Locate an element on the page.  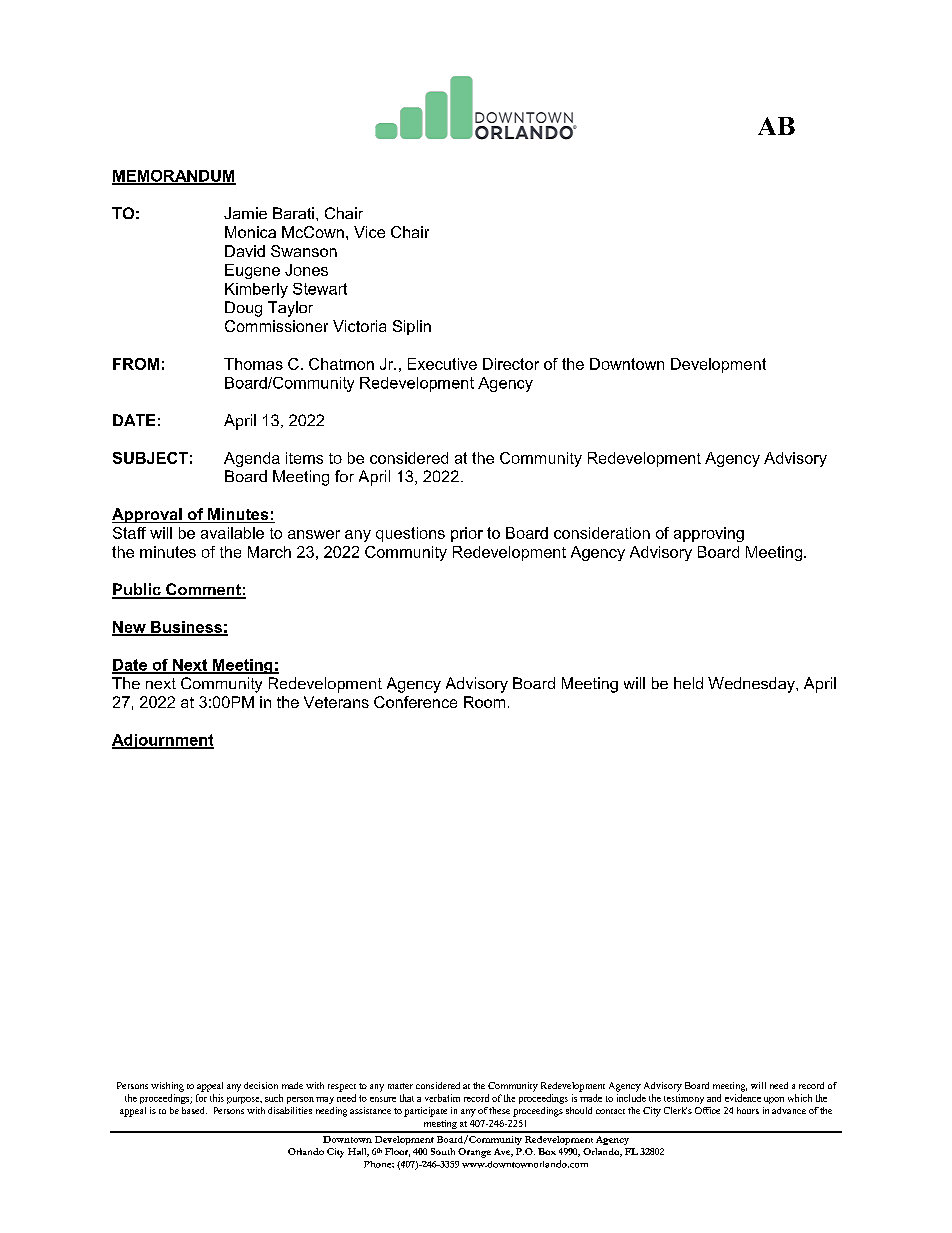
Director is located at coordinates (511, 364).
